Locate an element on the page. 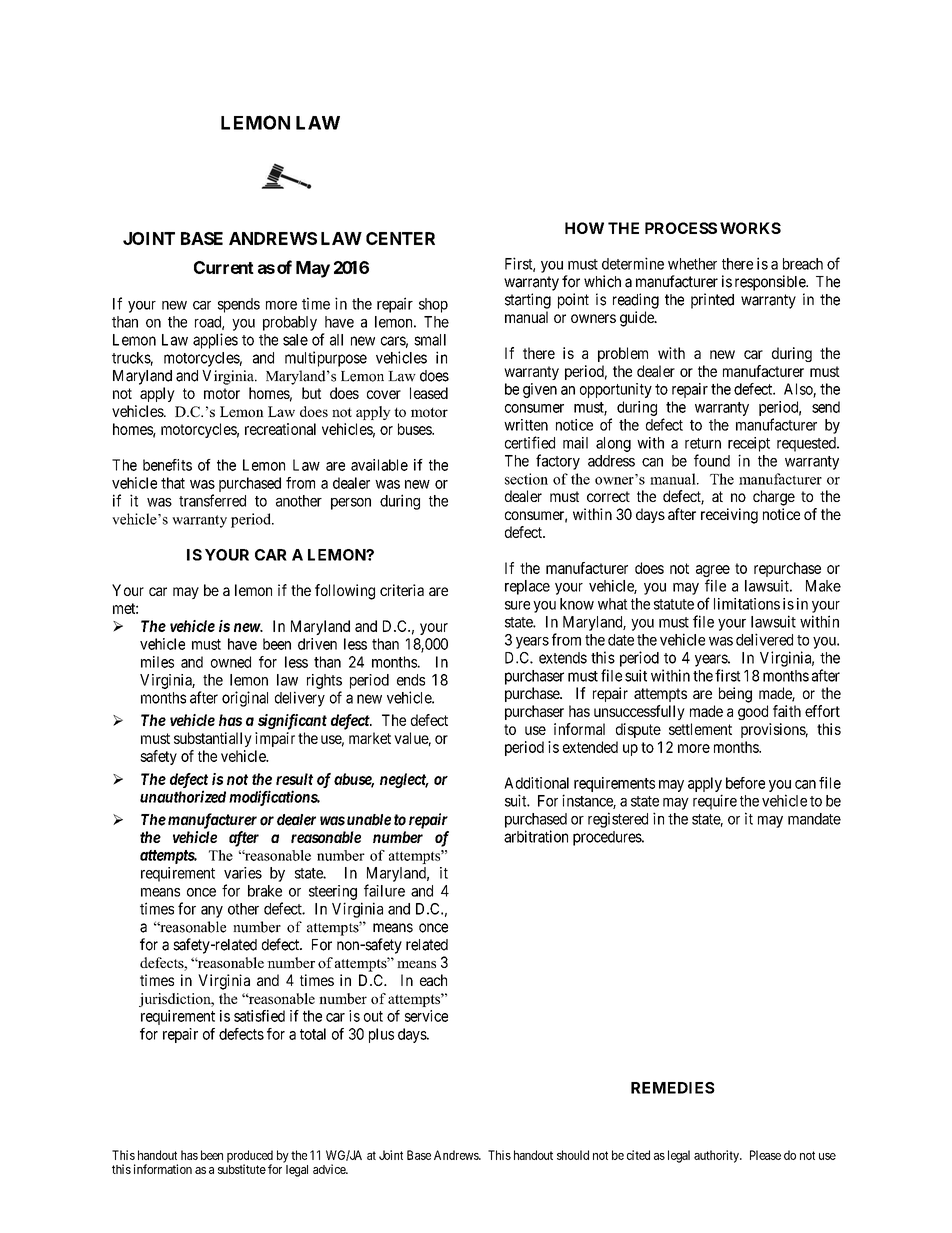  informal is located at coordinates (579, 729).
